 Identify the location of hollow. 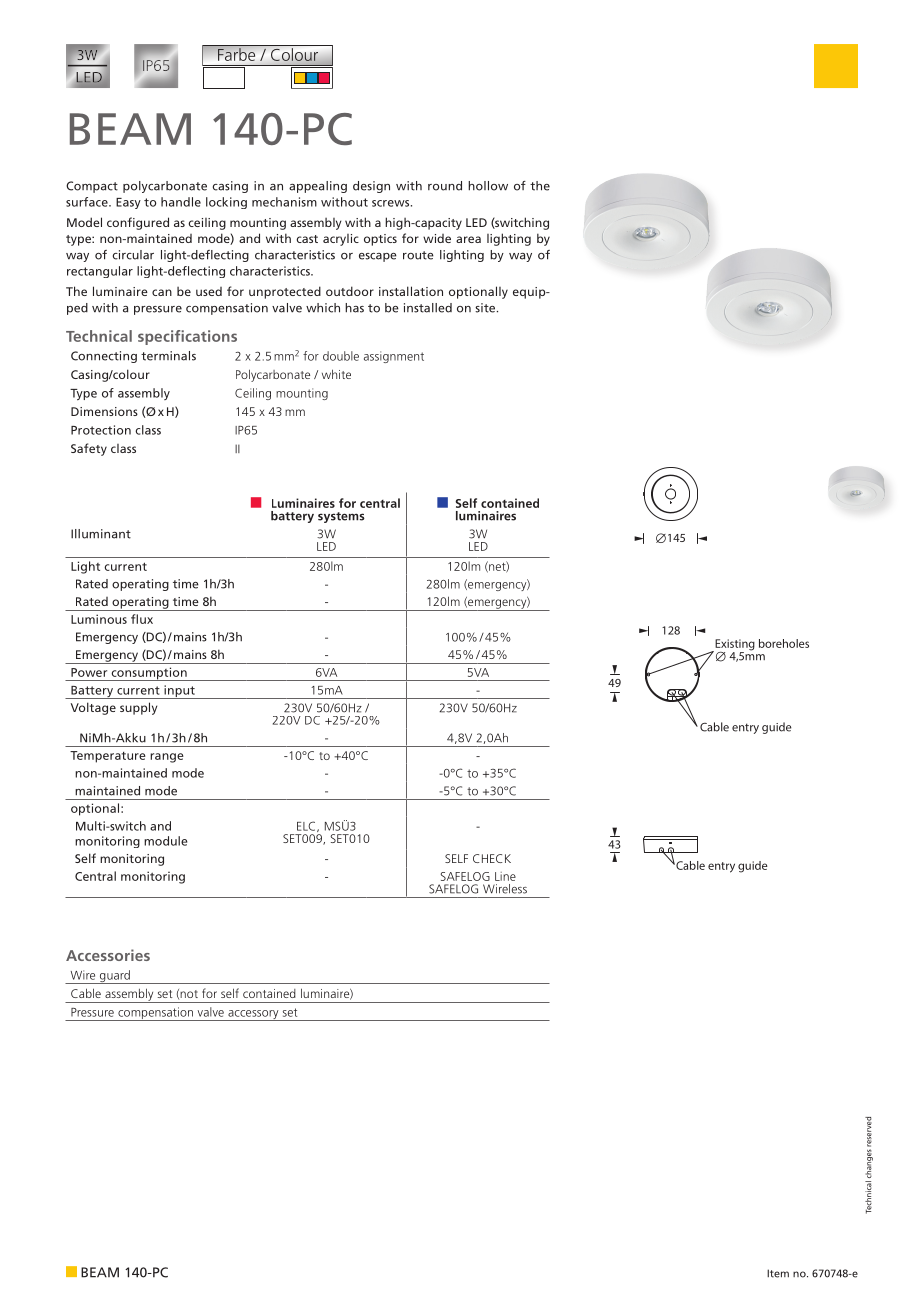
(488, 186).
